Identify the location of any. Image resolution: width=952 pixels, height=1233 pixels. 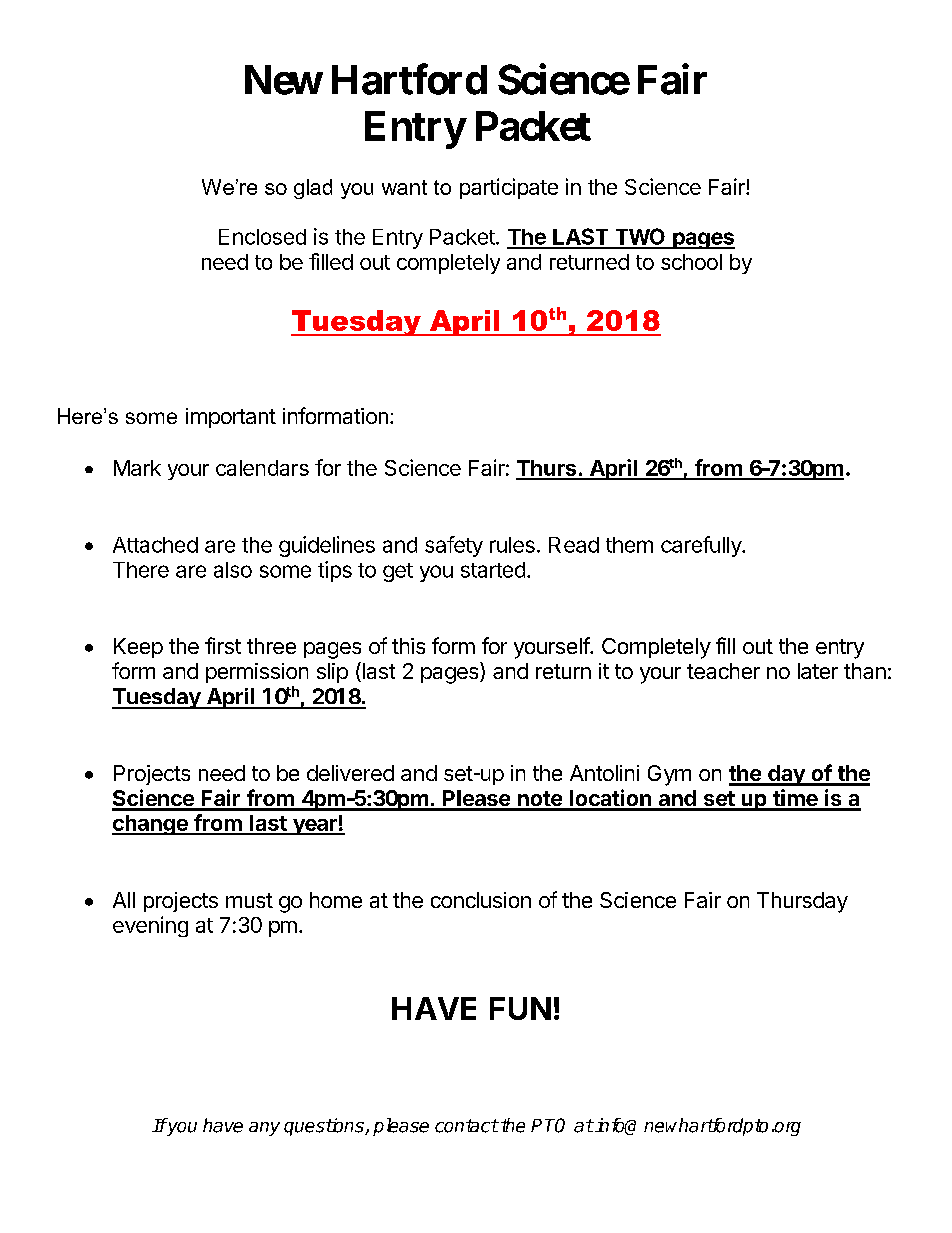
(264, 1129).
